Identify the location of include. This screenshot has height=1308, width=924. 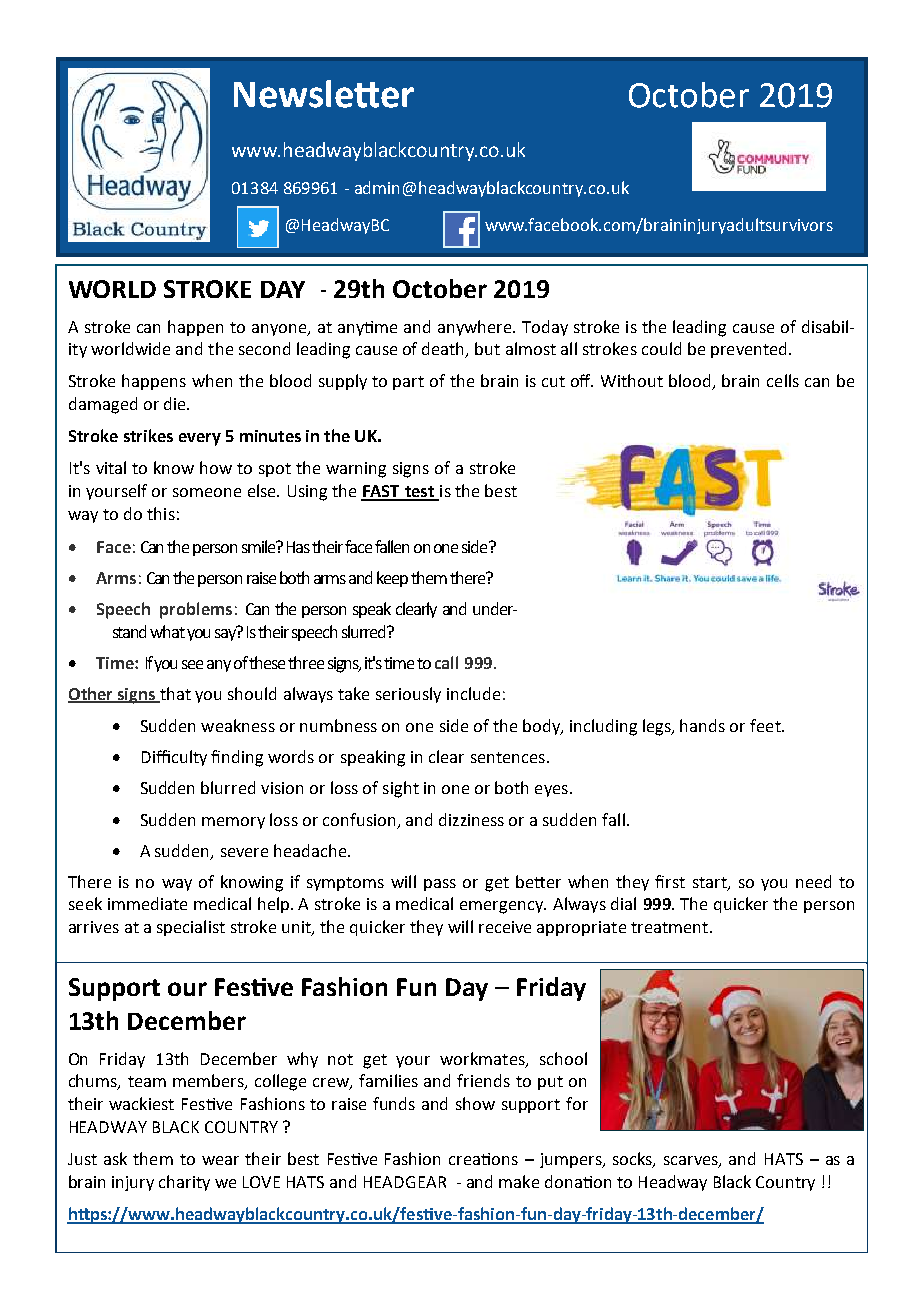
(473, 693).
